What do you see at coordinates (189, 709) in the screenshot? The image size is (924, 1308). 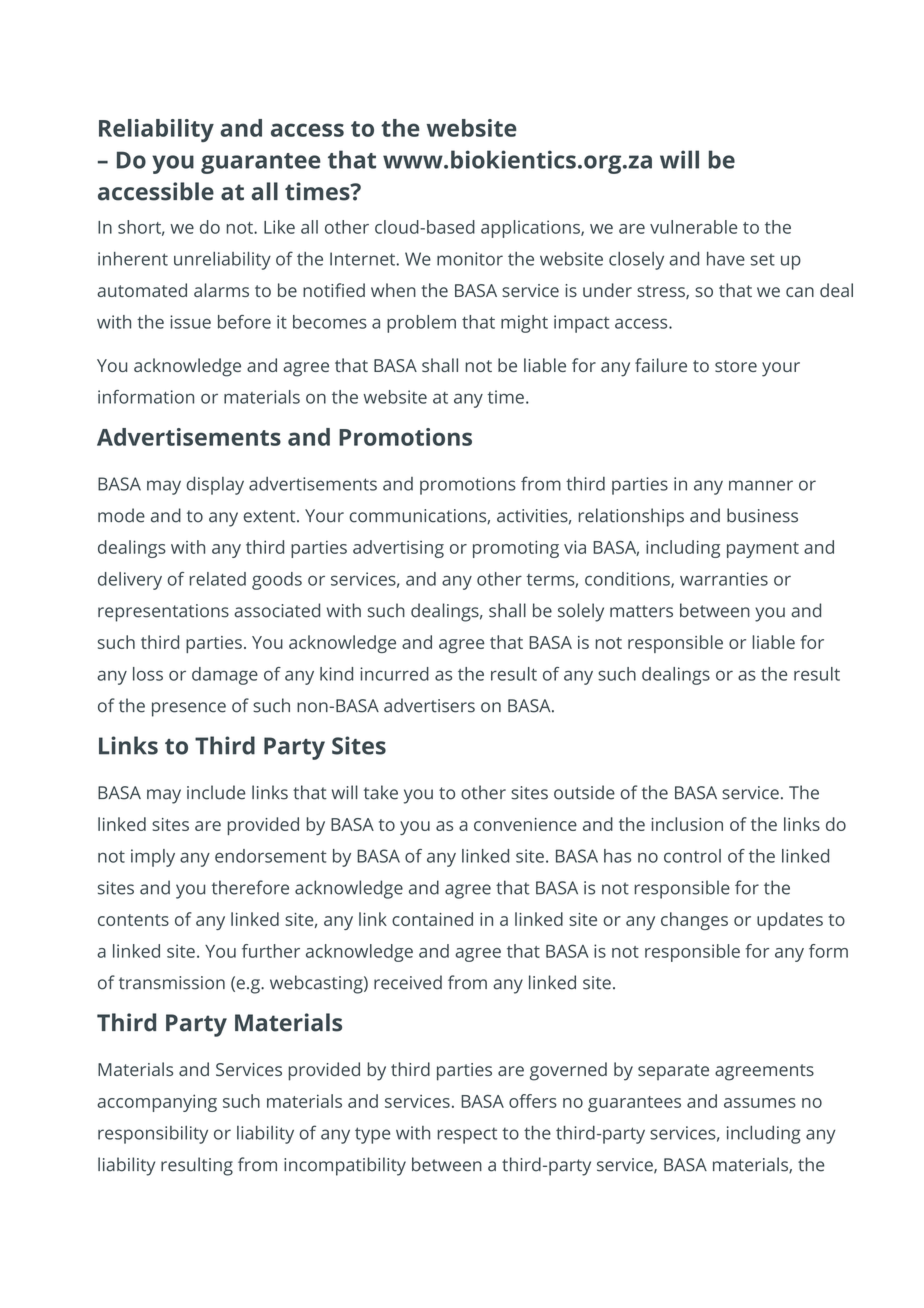 I see `presence` at bounding box center [189, 709].
